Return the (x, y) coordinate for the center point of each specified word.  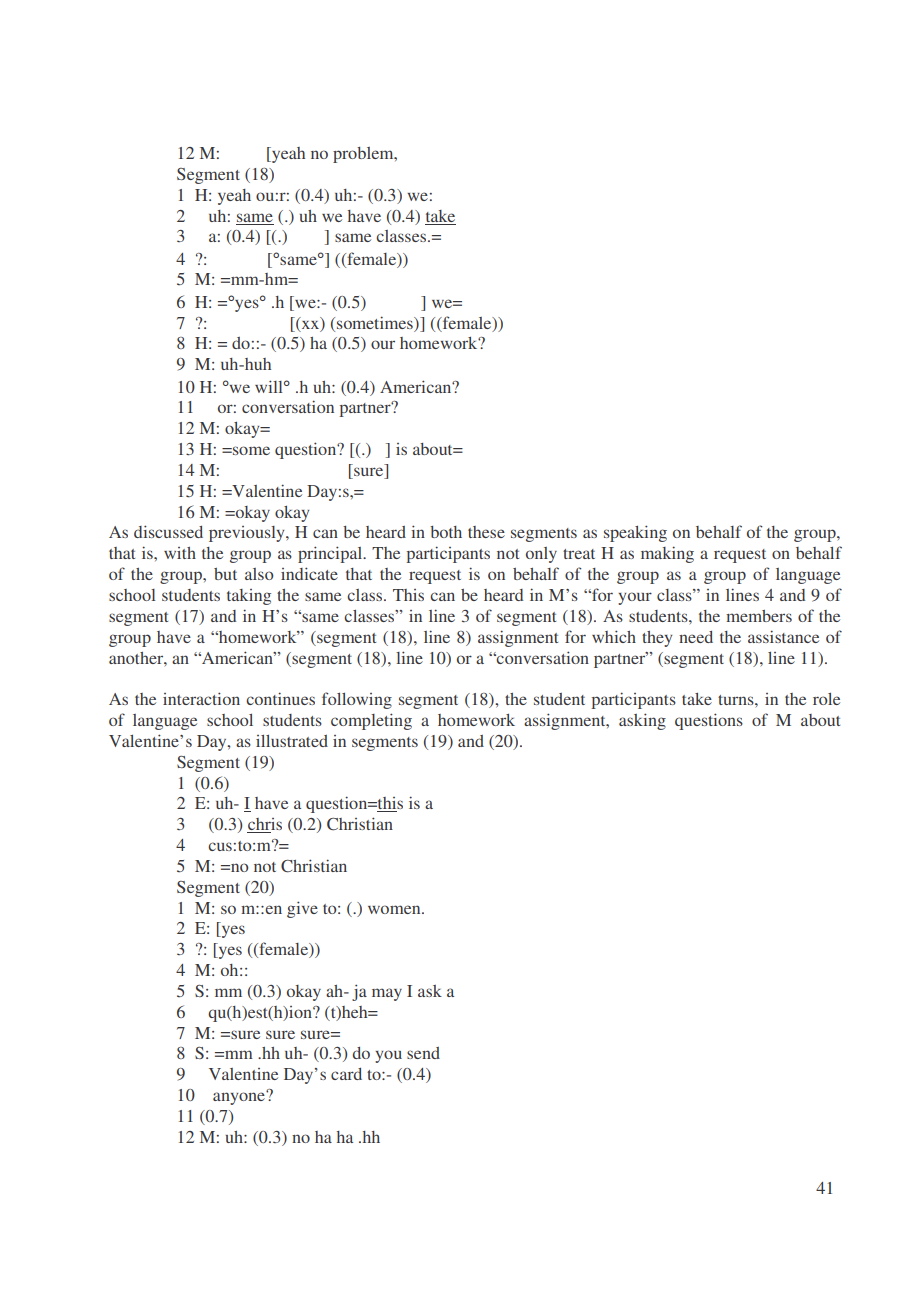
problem (364, 155)
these (486, 532)
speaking (635, 533)
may (387, 994)
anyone (240, 1097)
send (423, 1053)
